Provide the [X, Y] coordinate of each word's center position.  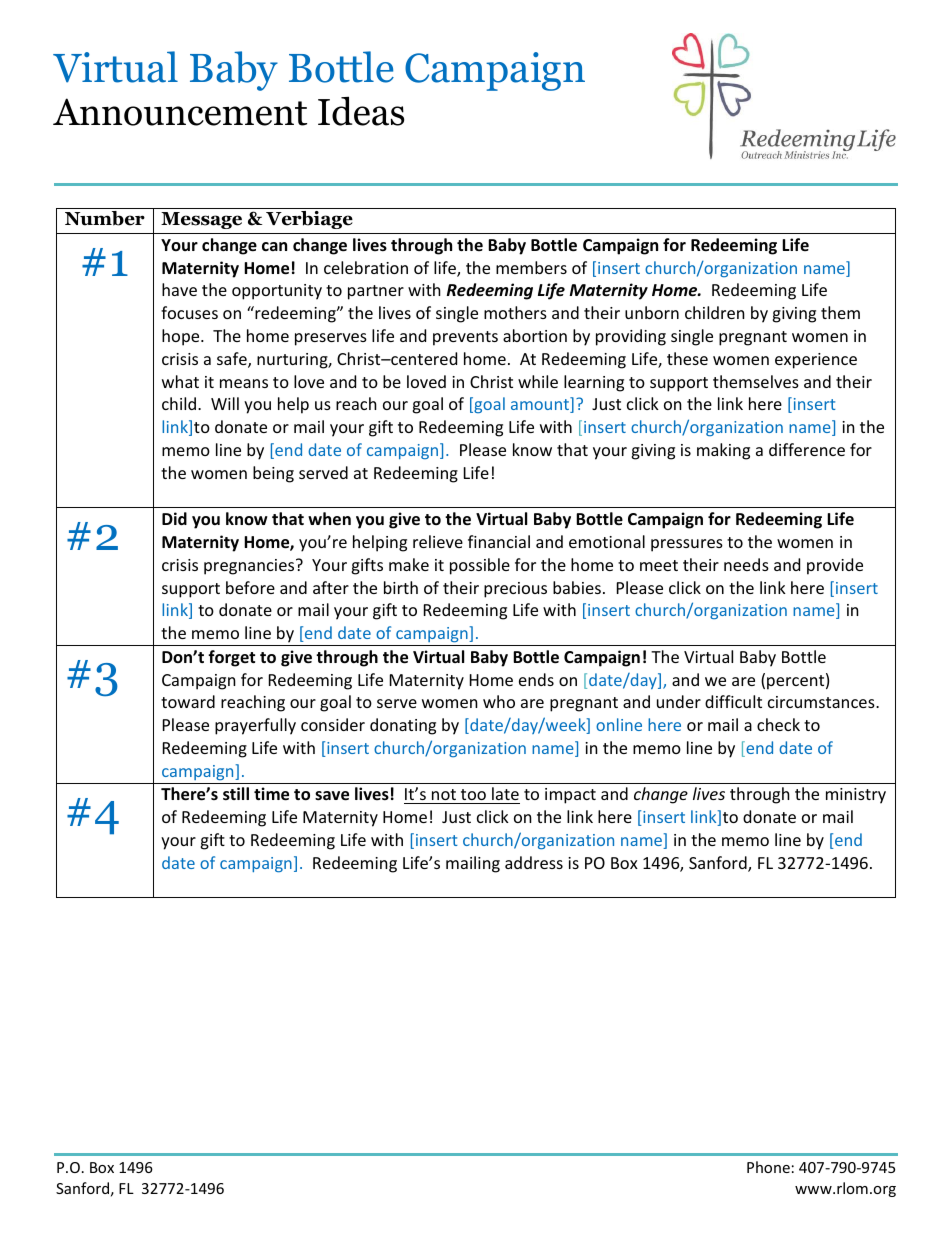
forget [231, 658]
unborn [652, 312]
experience [816, 361]
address [534, 862]
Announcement [180, 112]
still [236, 794]
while [538, 381]
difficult [733, 701]
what [180, 381]
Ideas [361, 111]
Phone [768, 1167]
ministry [856, 796]
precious [515, 590]
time [271, 794]
